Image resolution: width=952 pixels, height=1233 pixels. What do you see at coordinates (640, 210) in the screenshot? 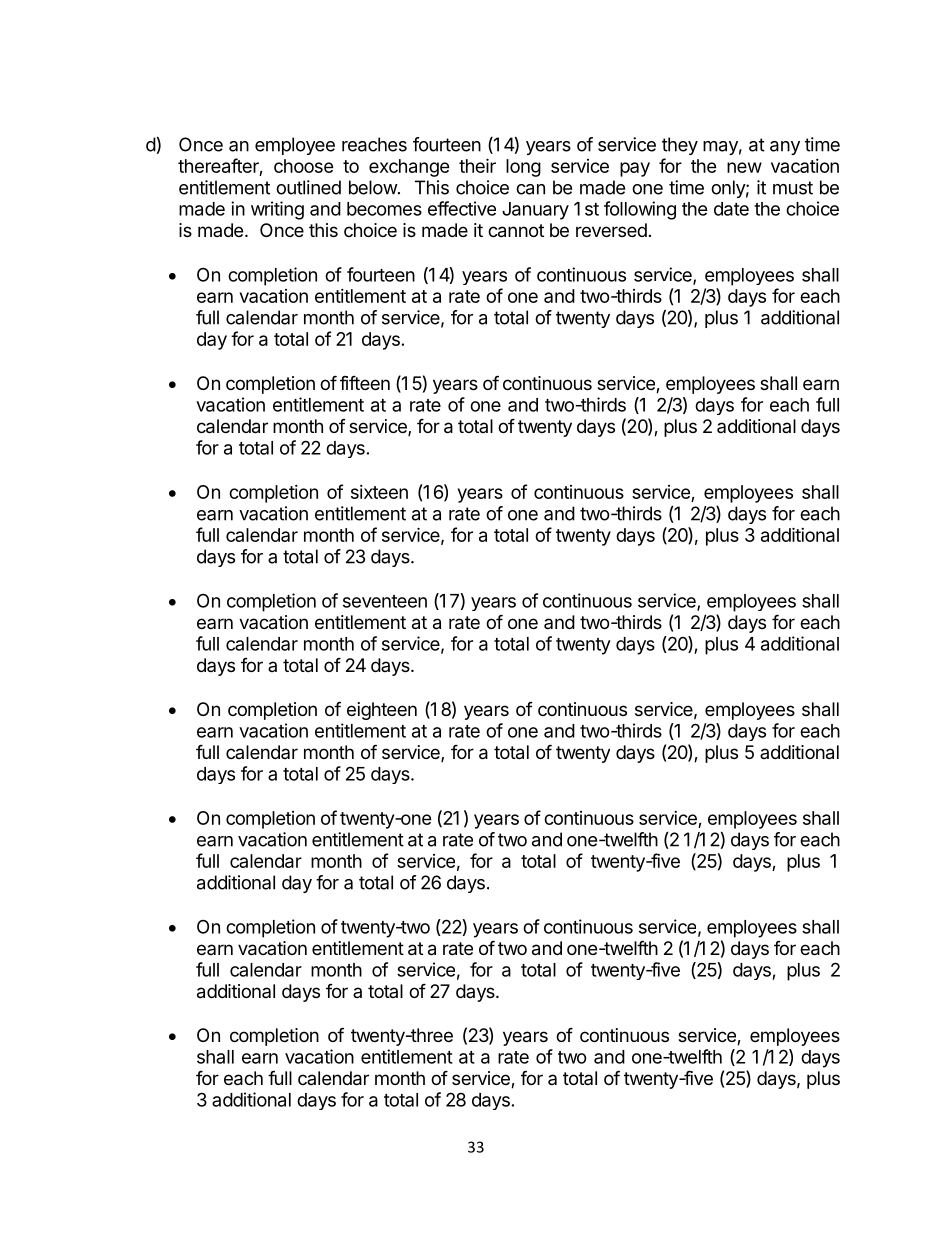
I see `following` at bounding box center [640, 210].
